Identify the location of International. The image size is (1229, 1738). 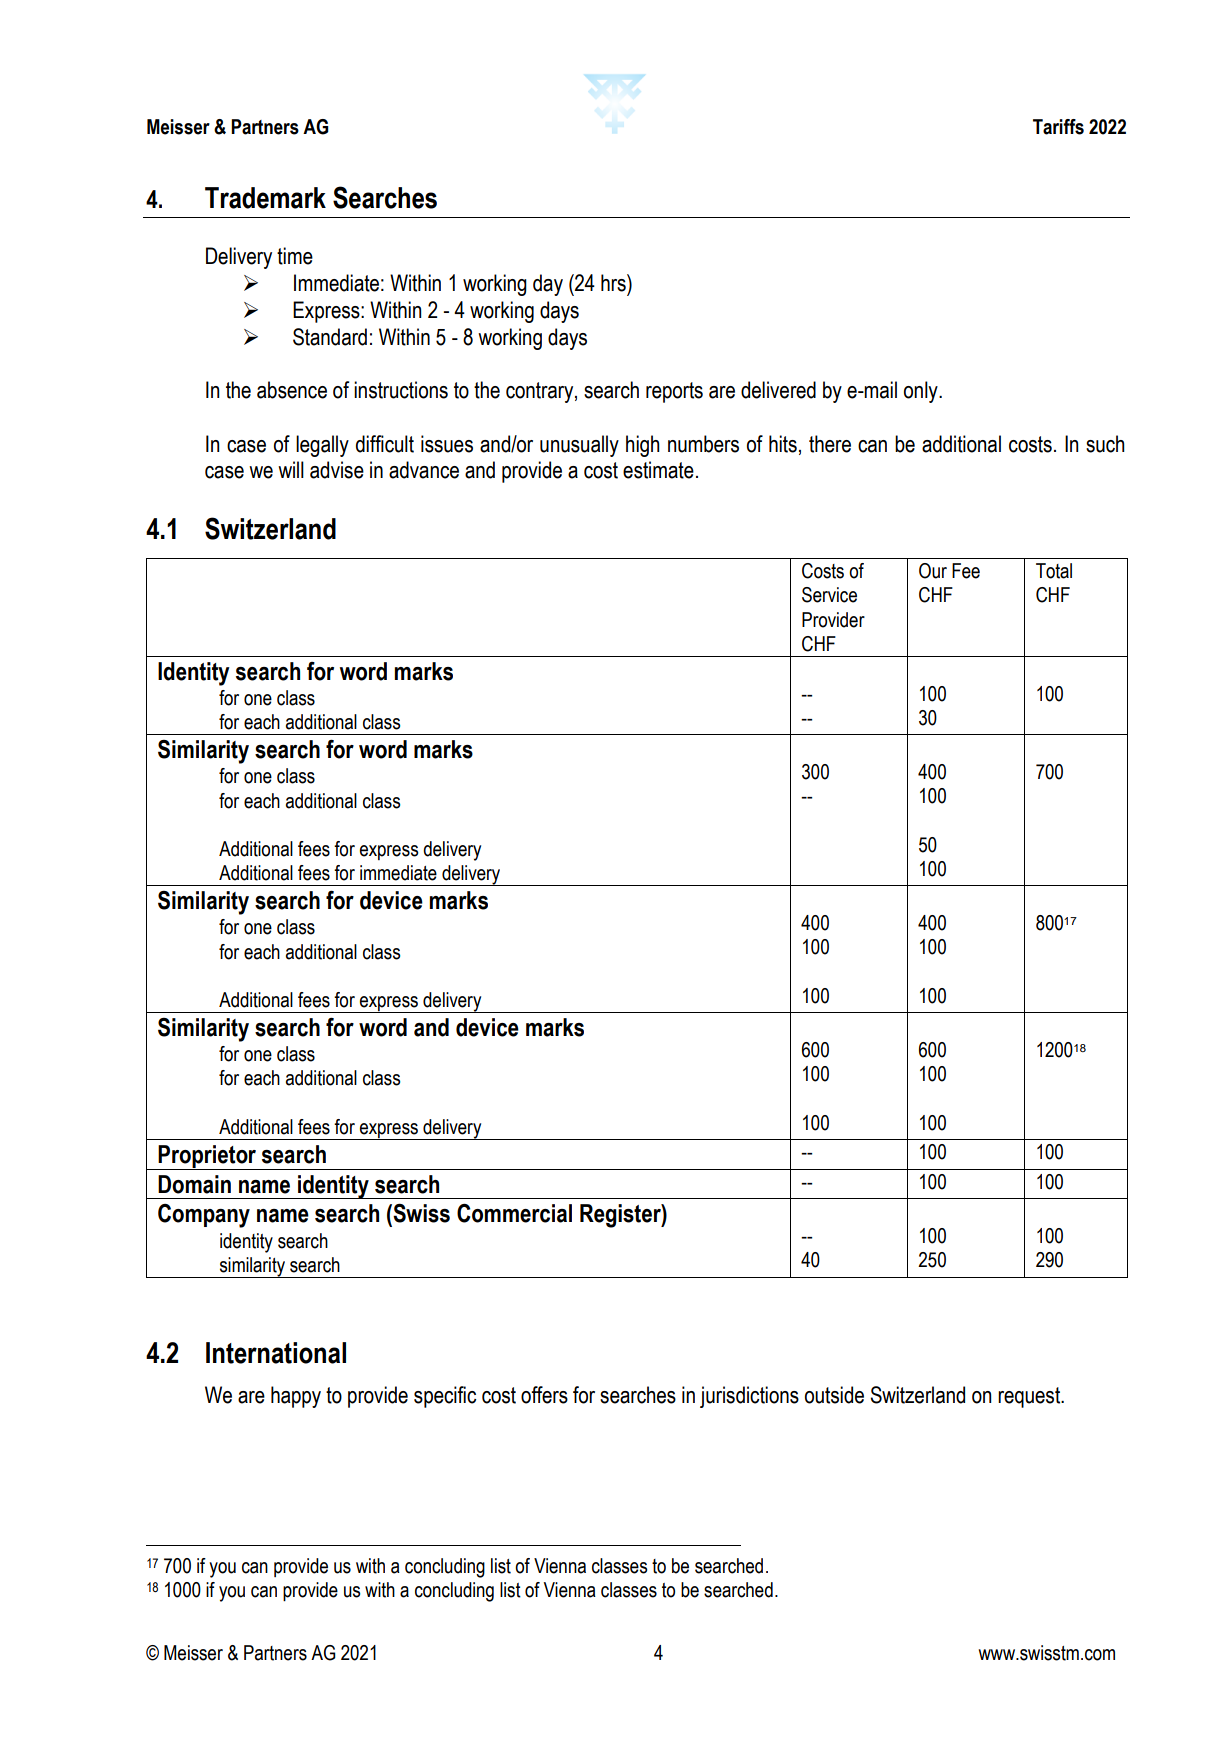
(276, 1353).
